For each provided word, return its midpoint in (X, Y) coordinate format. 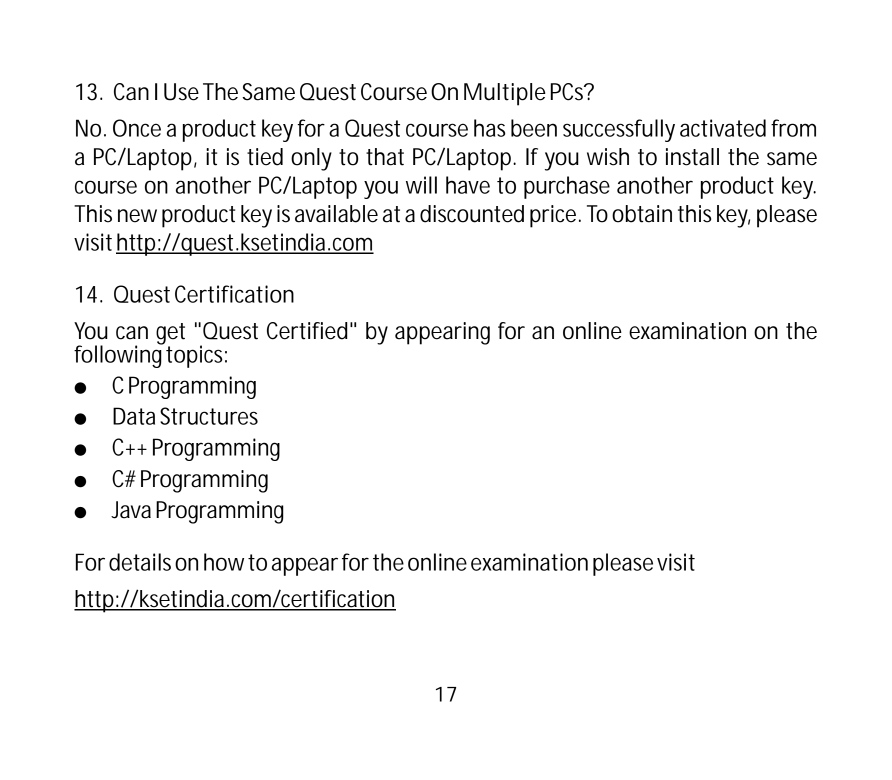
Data (134, 416)
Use (181, 92)
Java (131, 510)
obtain (642, 214)
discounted (472, 214)
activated (723, 128)
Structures (209, 416)
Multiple (505, 94)
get (170, 335)
